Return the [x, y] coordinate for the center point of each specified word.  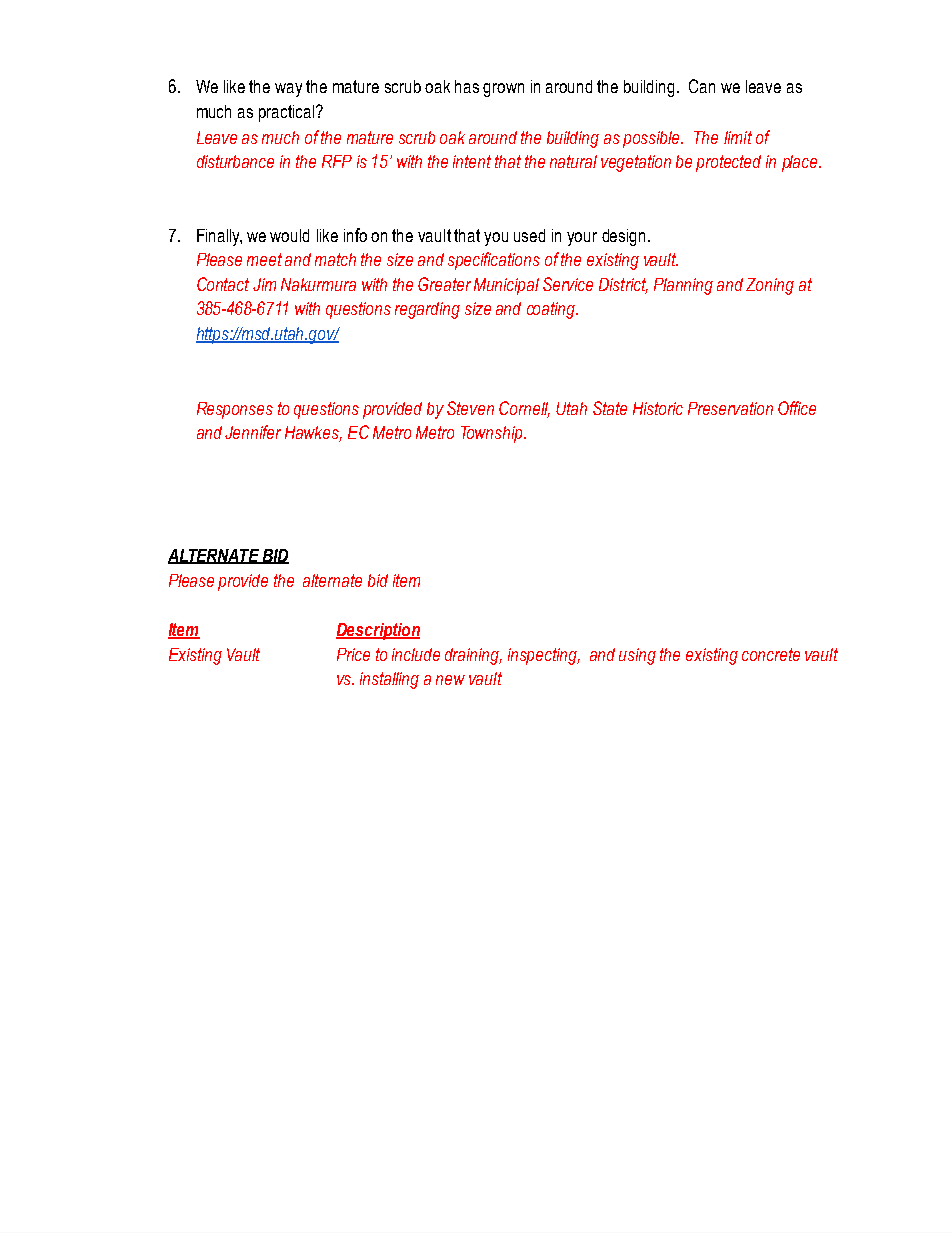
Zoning [770, 286]
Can [702, 86]
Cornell [524, 409]
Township [493, 434]
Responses [235, 410]
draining [473, 656]
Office [797, 408]
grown [503, 90]
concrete [771, 654]
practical [286, 113]
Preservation [730, 408]
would [289, 235]
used [529, 235]
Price [353, 654]
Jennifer [253, 432]
